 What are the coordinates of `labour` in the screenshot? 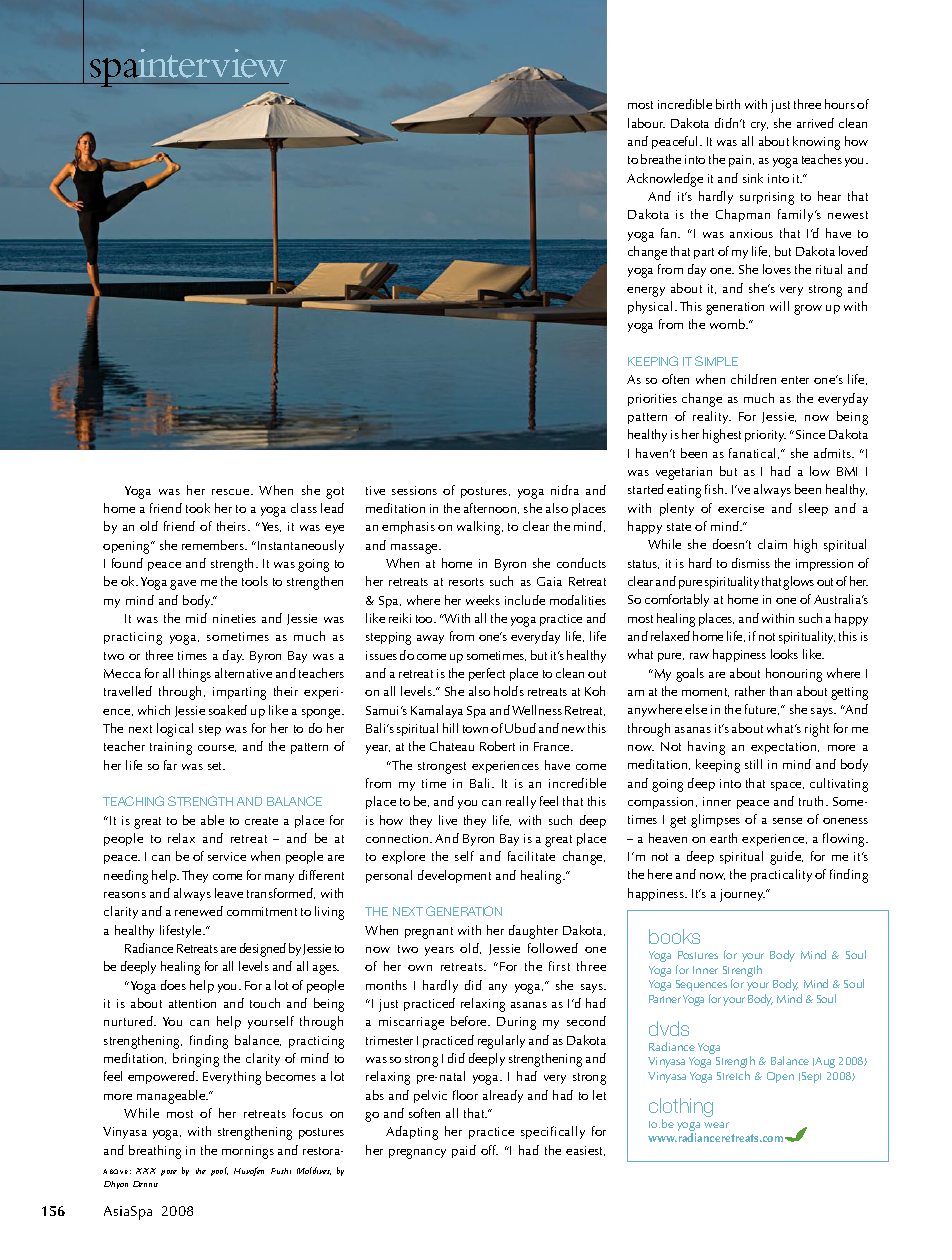 It's located at (646, 123).
